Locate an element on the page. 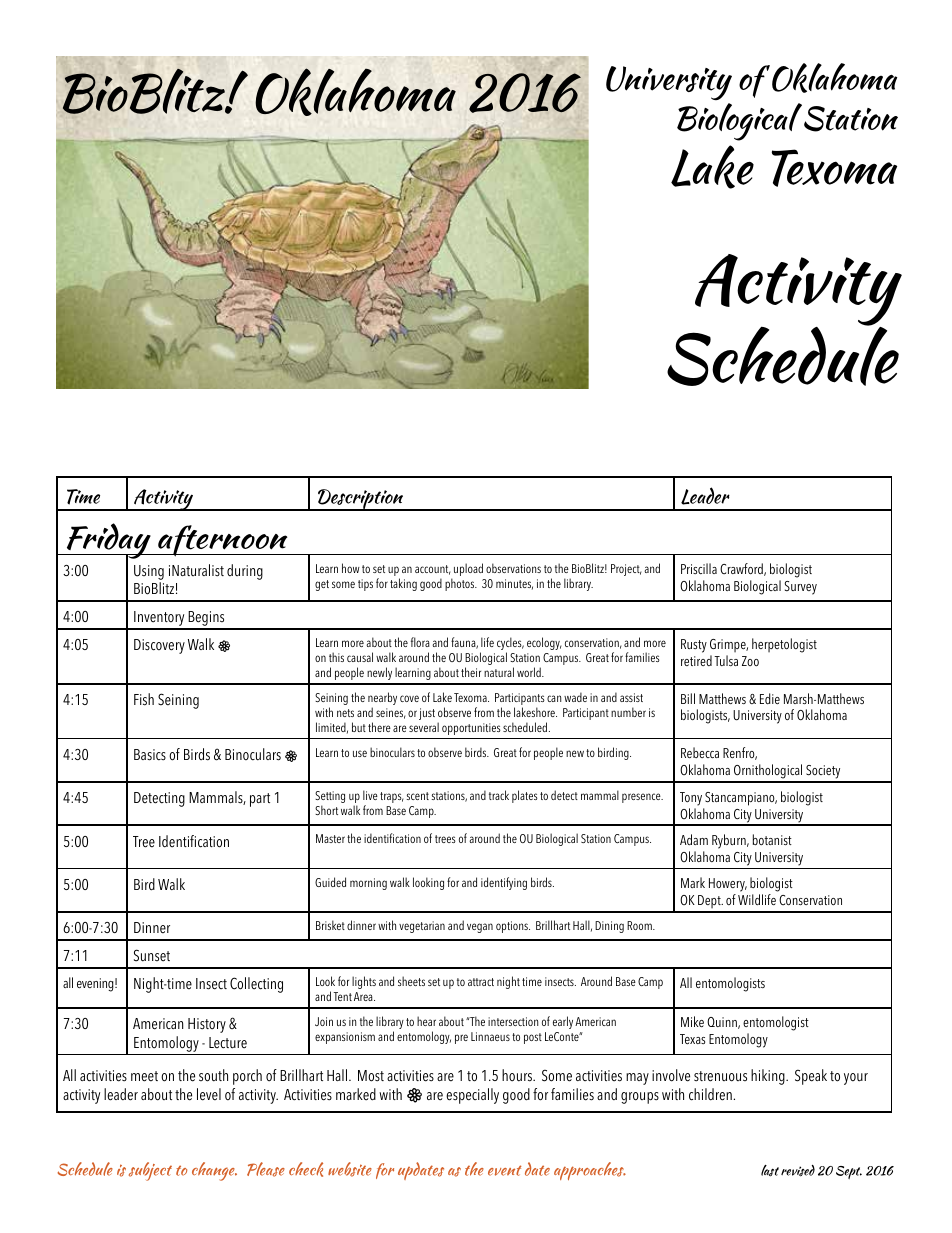 The width and height of the image is (952, 1233). Basics is located at coordinates (150, 755).
